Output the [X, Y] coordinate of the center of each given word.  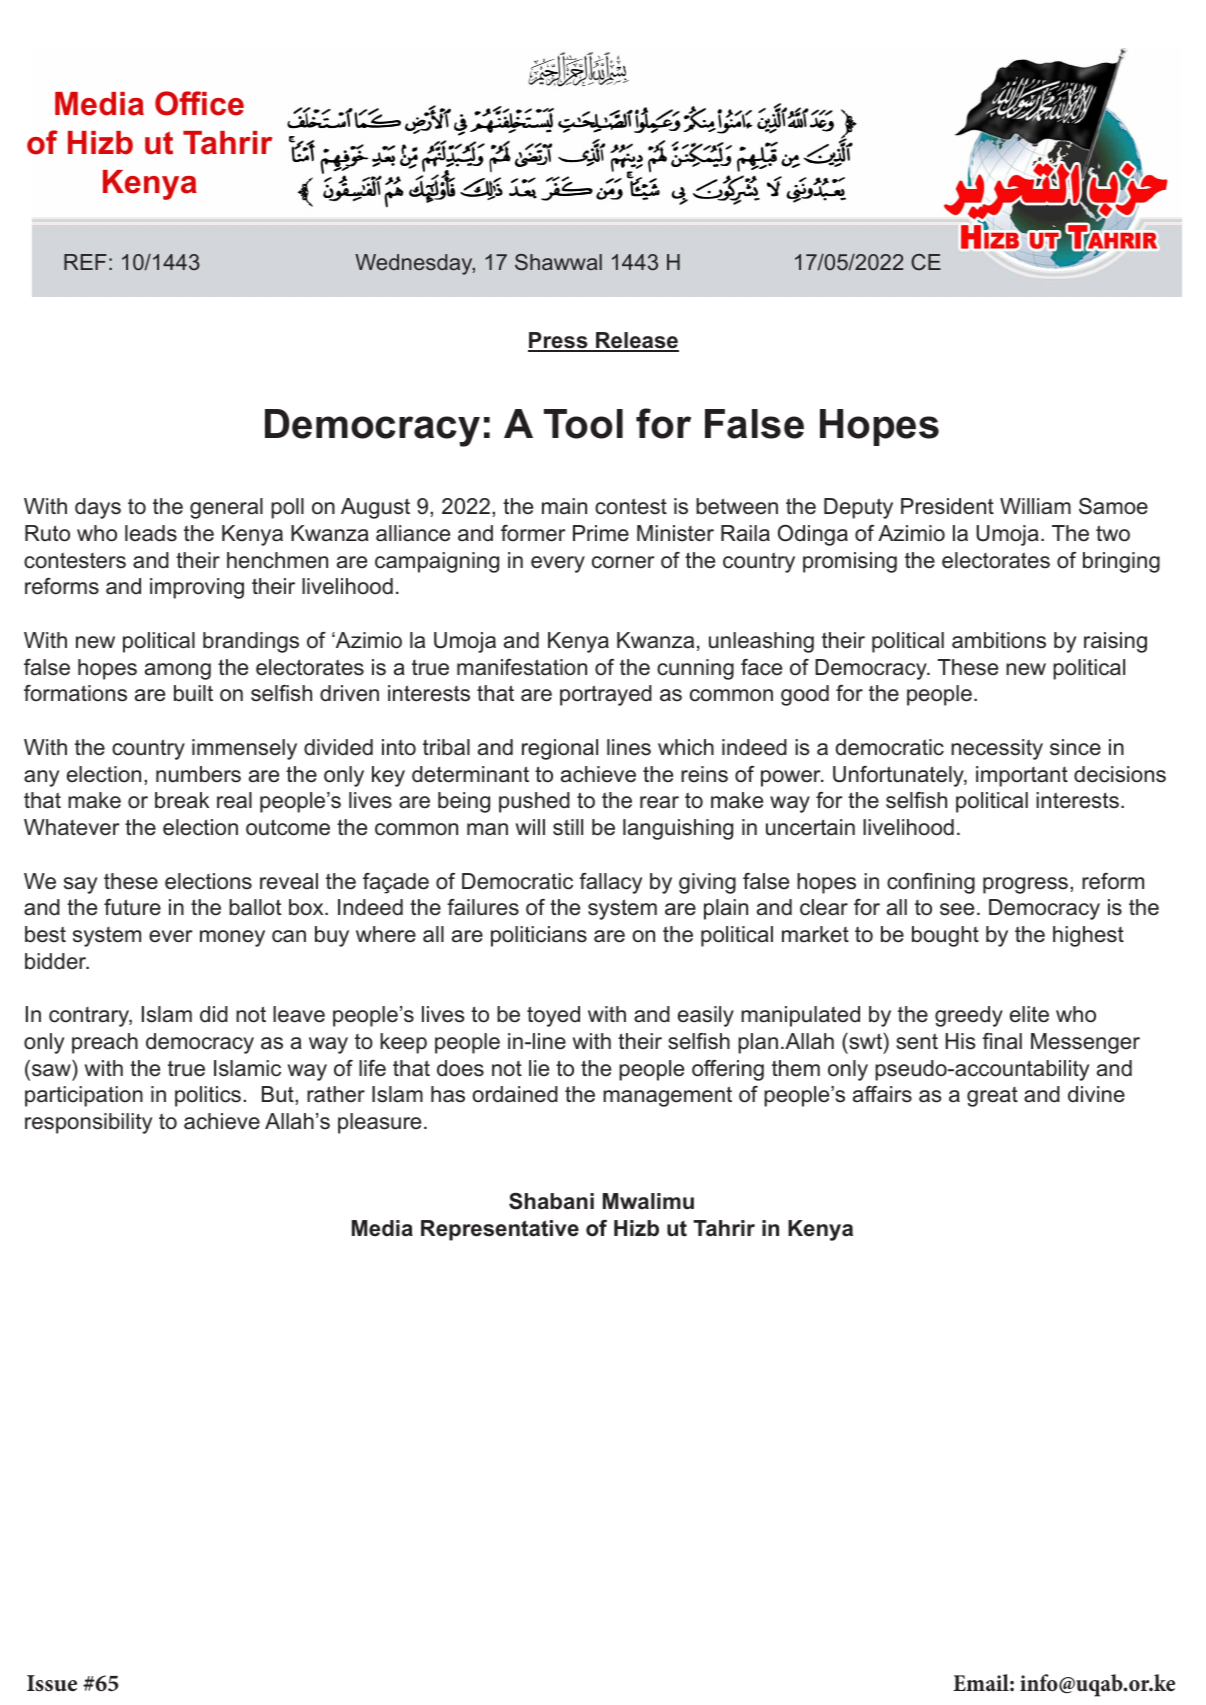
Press [559, 341]
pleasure [379, 1123]
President [947, 506]
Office [199, 103]
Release [636, 341]
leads [151, 533]
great [992, 1097]
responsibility [88, 1123]
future [132, 907]
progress [1025, 885]
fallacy [610, 883]
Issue [52, 1683]
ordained [515, 1094]
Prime [601, 533]
